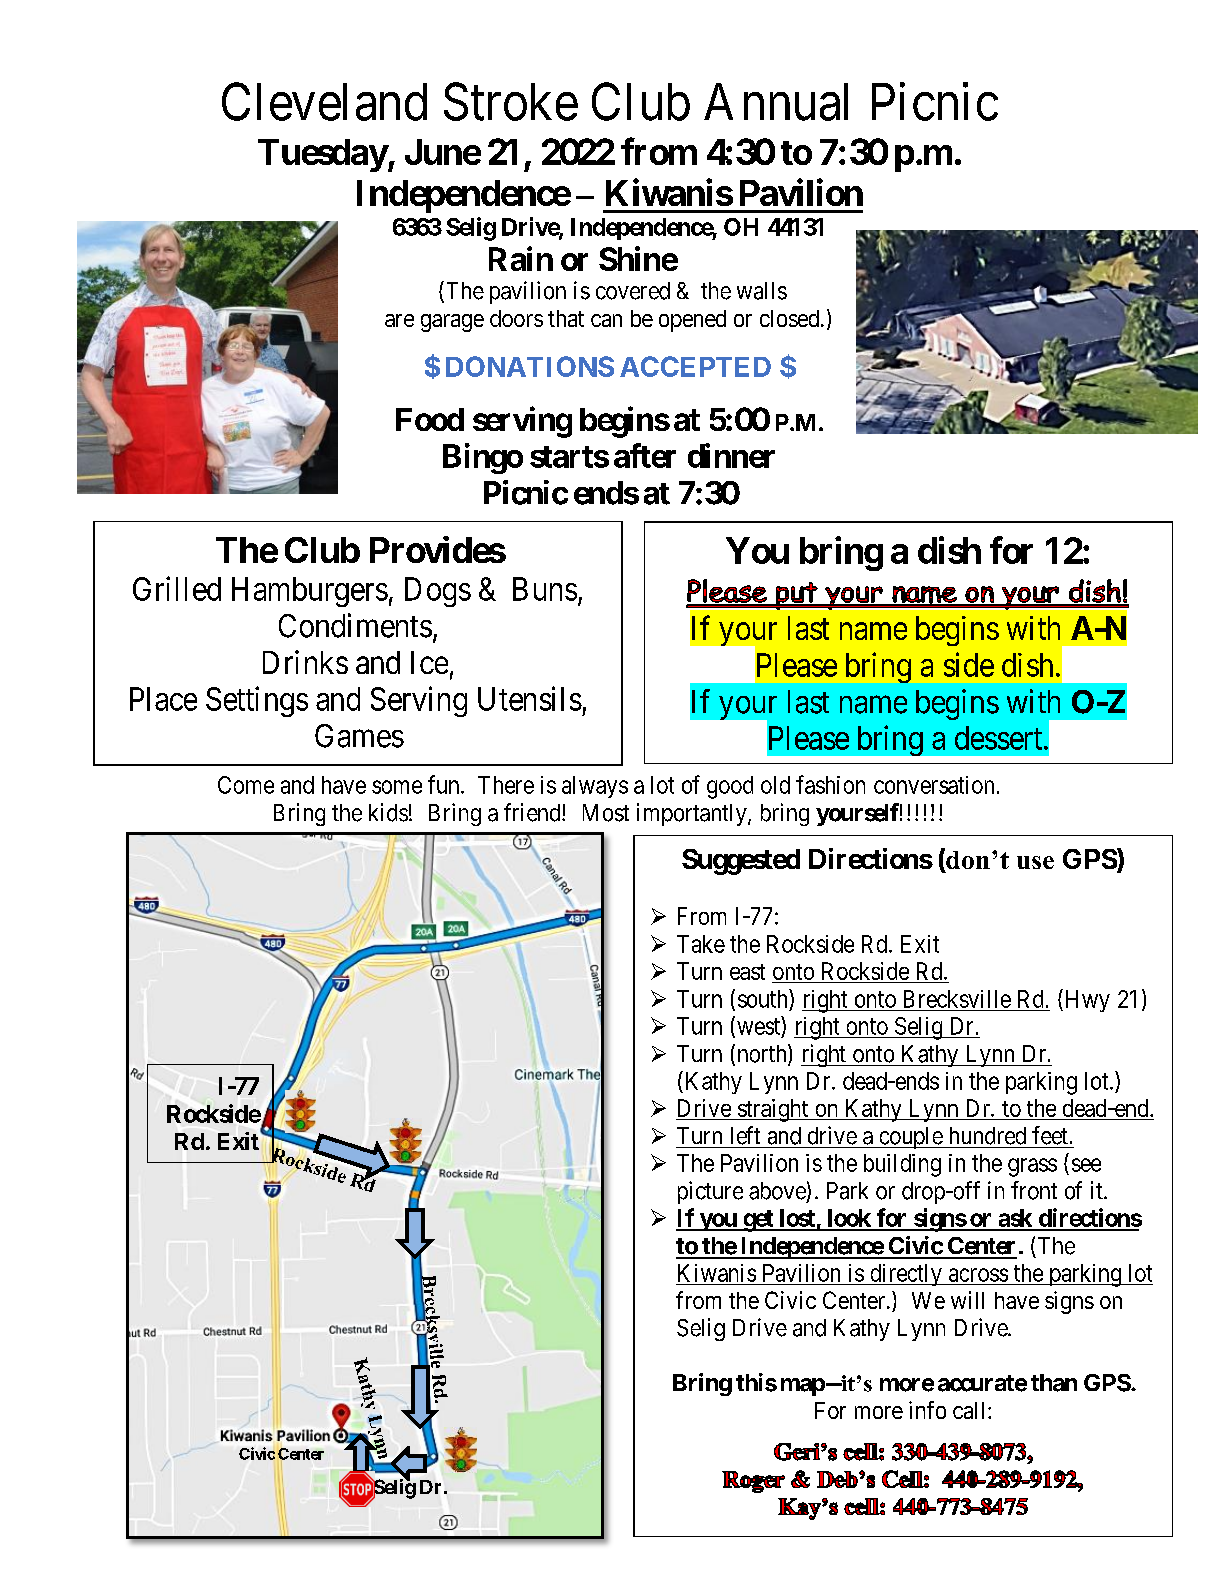 This screenshot has height=1575, width=1217. I want to click on kids, so click(388, 812).
